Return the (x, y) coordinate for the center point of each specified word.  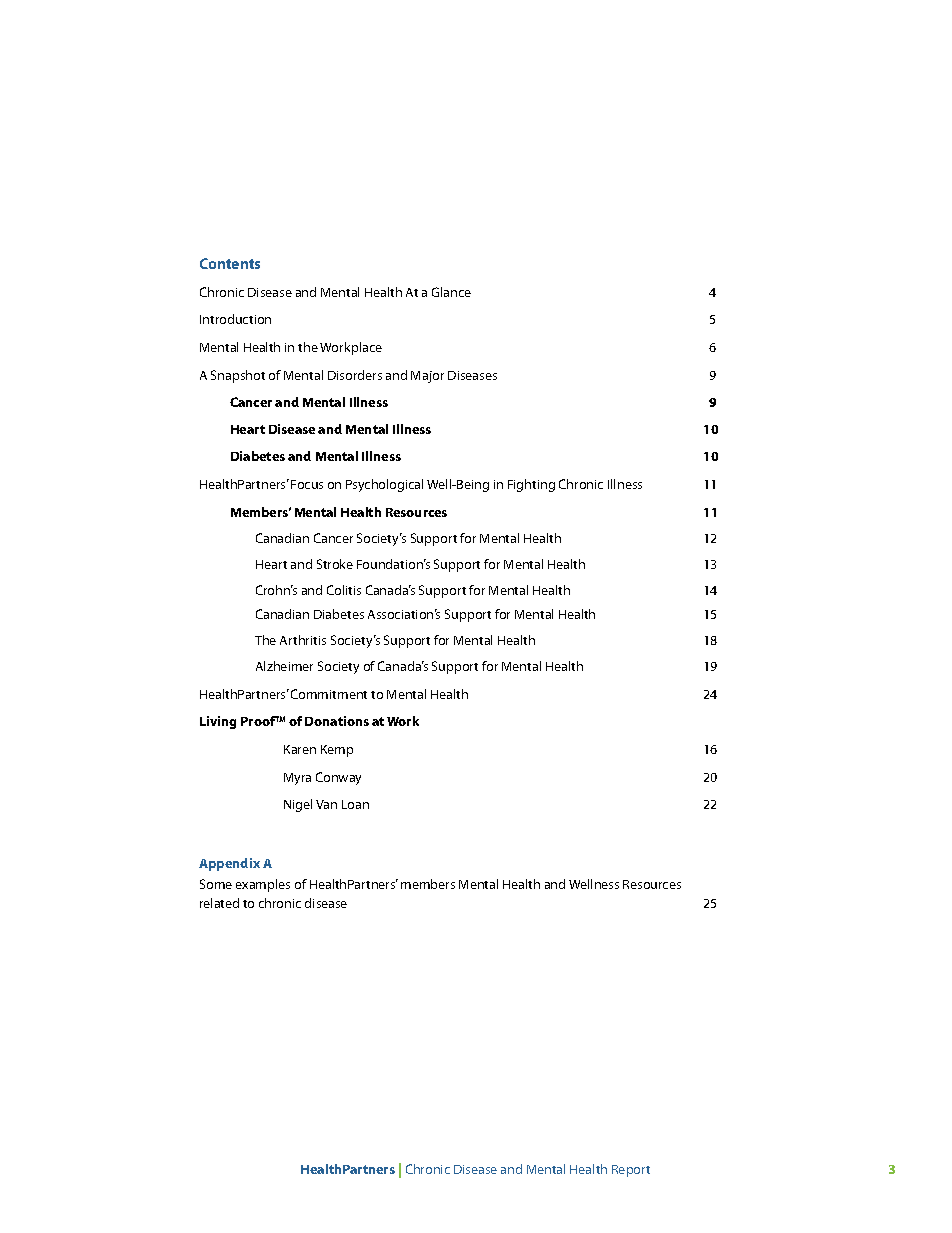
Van (326, 804)
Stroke (335, 564)
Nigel (298, 805)
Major (427, 377)
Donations (337, 721)
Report (631, 1171)
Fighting (531, 485)
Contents (230, 263)
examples (263, 885)
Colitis (344, 590)
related (219, 903)
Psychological (384, 485)
